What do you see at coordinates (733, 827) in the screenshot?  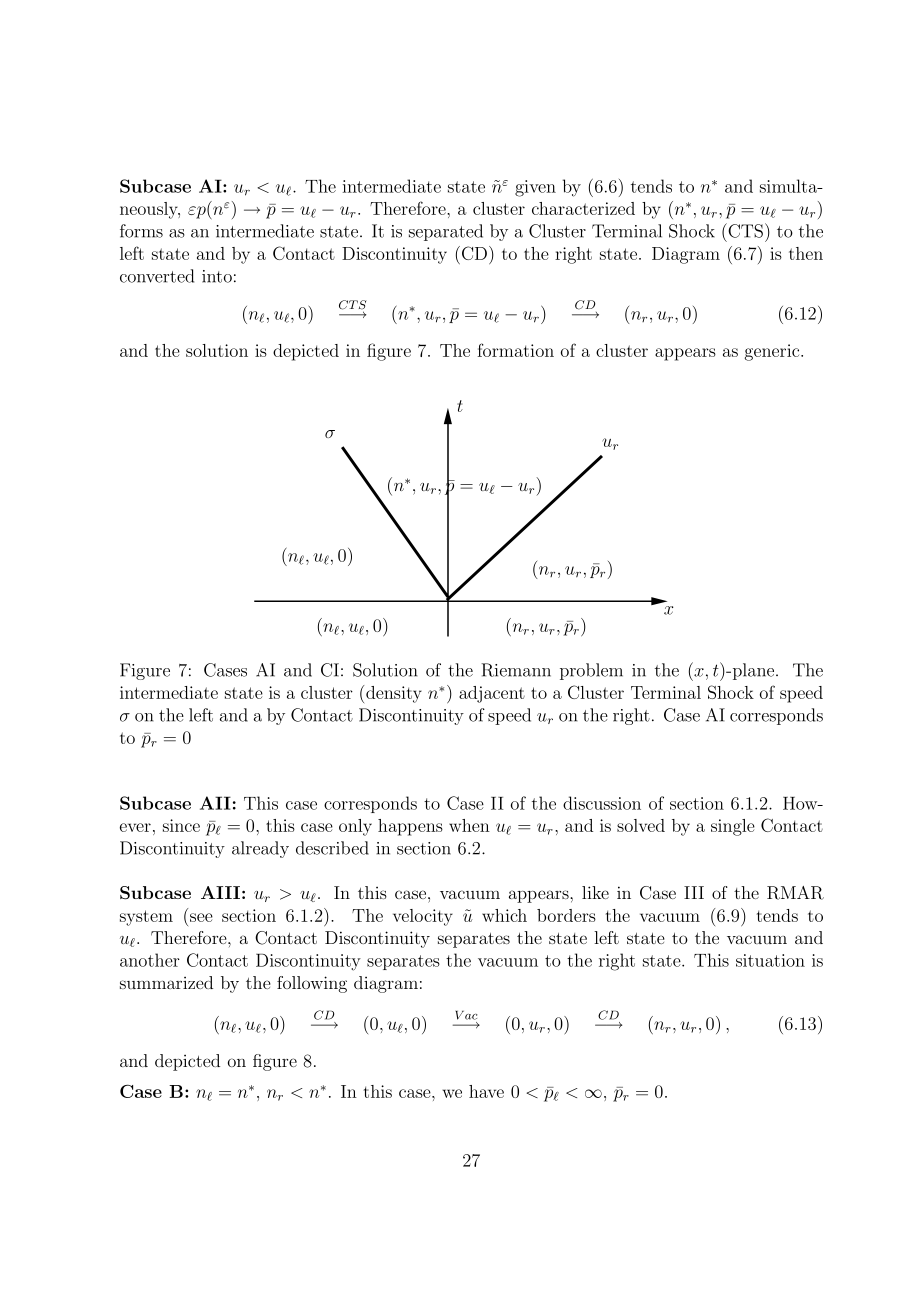 I see `single` at bounding box center [733, 827].
